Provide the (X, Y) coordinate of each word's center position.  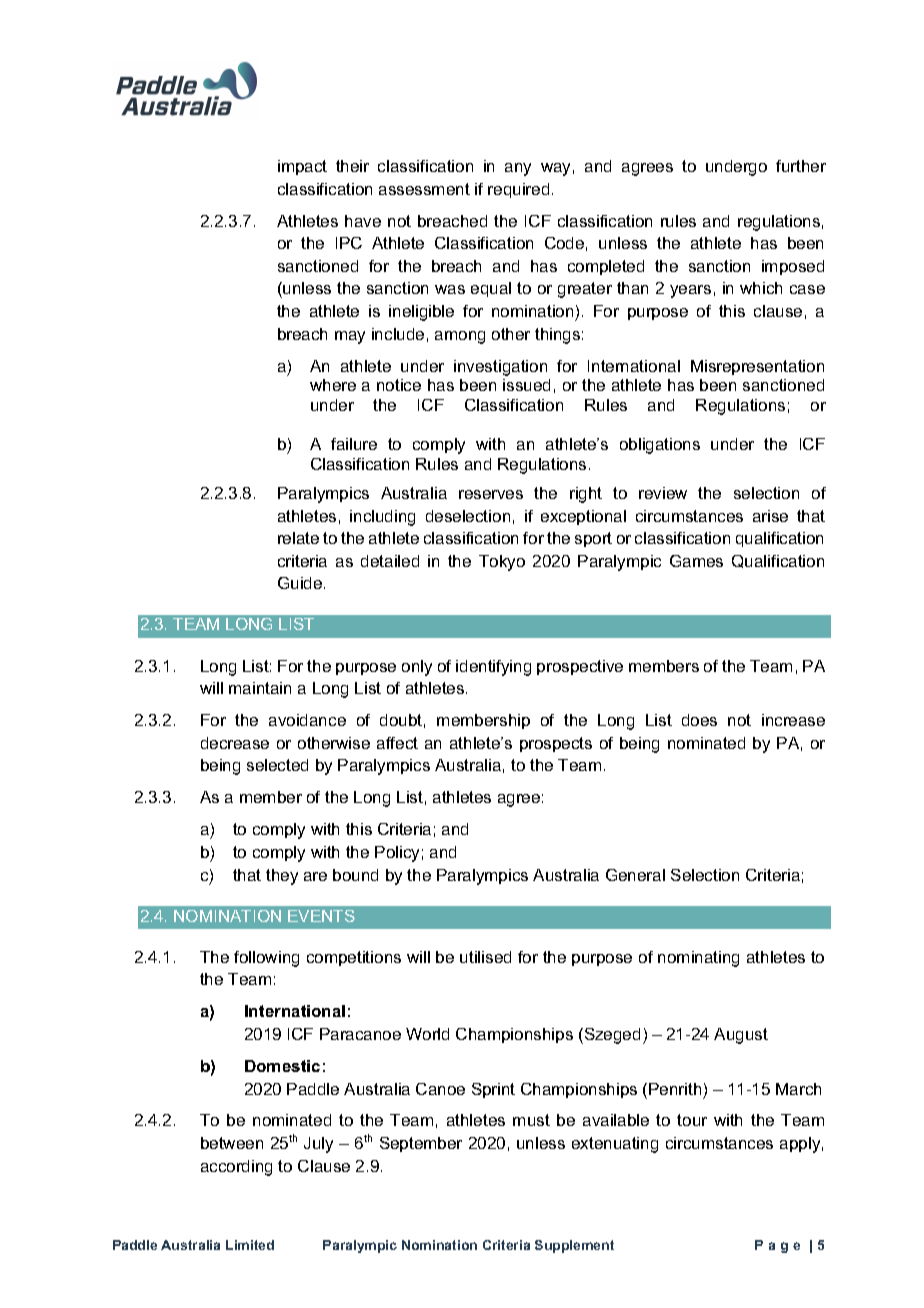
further (801, 166)
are (315, 876)
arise (770, 516)
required (518, 190)
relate (298, 538)
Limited (250, 1245)
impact (302, 167)
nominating (698, 959)
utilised (485, 957)
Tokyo (502, 563)
